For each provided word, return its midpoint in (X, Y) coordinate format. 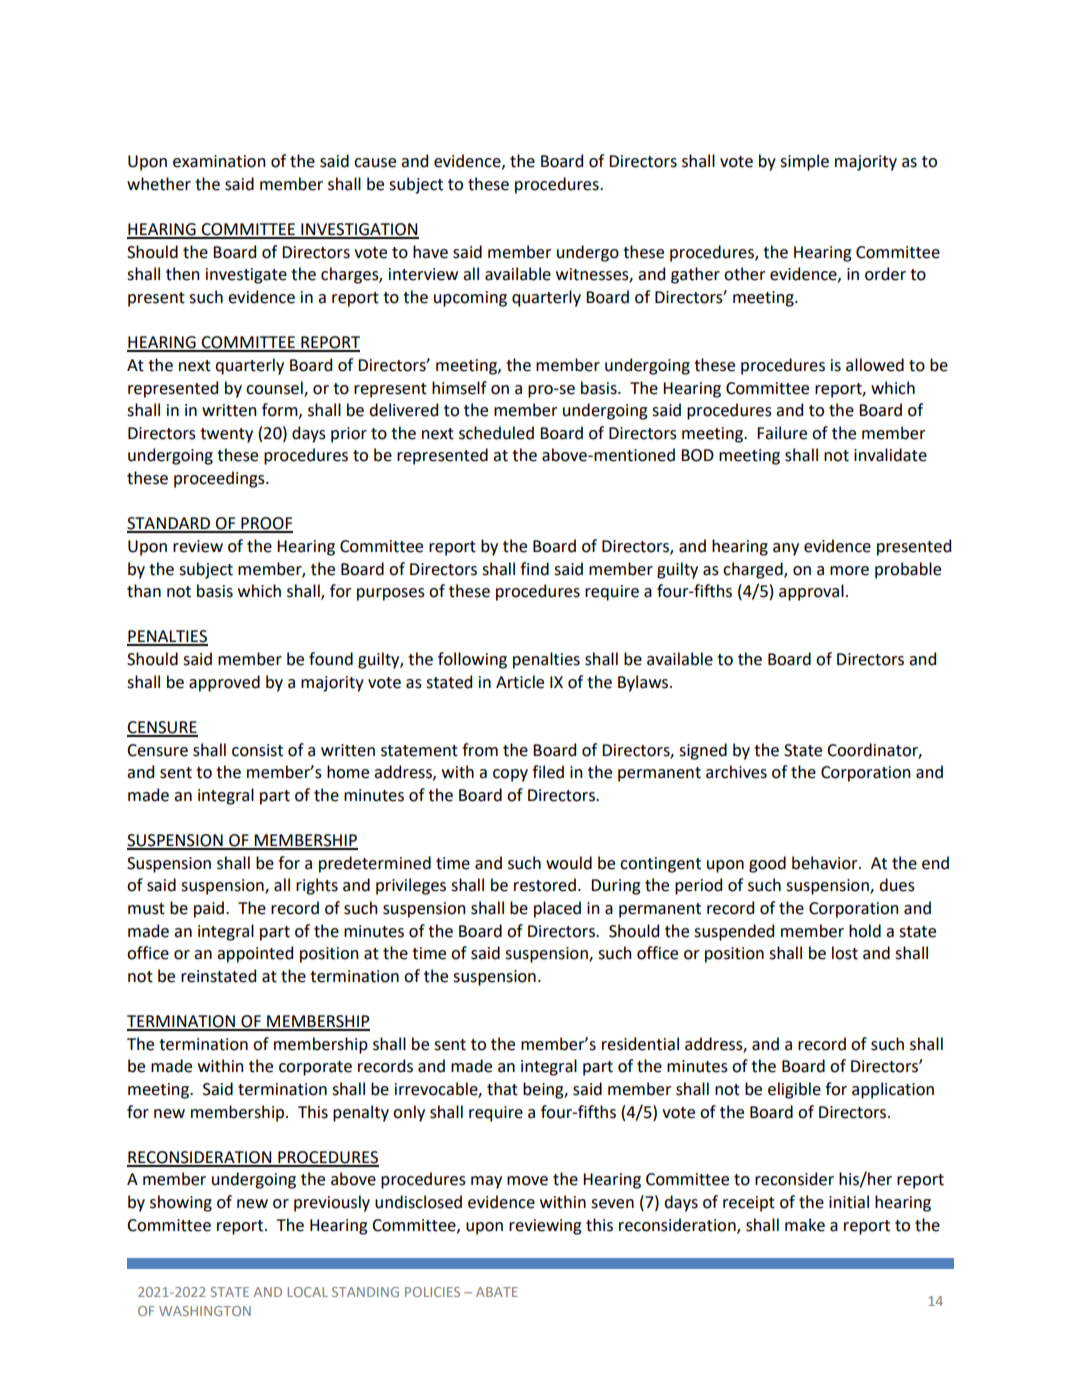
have (430, 252)
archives (736, 772)
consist (257, 750)
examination (219, 161)
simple (804, 162)
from (480, 750)
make (805, 1225)
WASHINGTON (205, 1311)
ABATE (497, 1292)
